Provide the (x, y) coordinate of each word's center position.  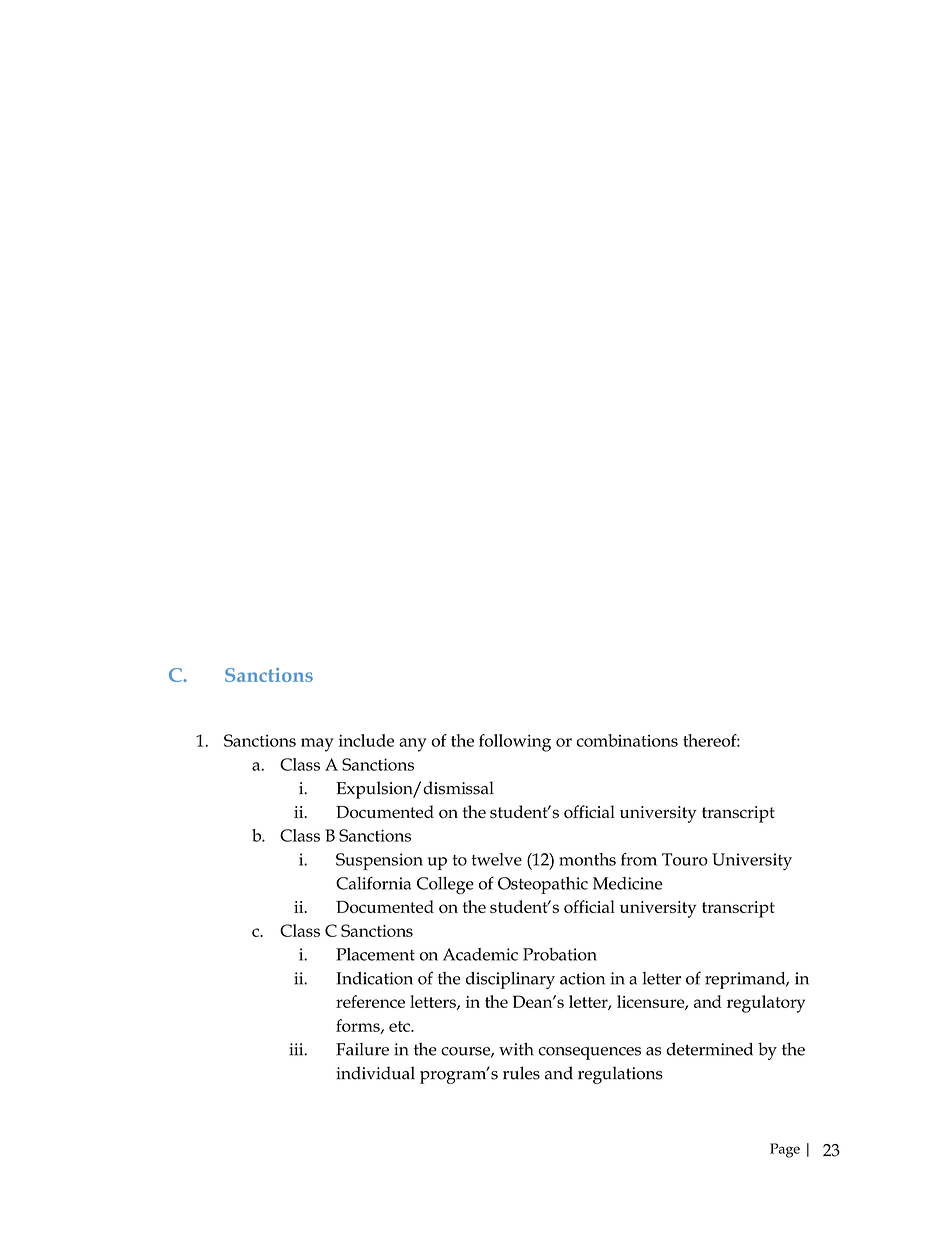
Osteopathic (543, 885)
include (366, 740)
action (582, 978)
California (373, 883)
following (515, 743)
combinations (627, 740)
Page (785, 1150)
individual (375, 1073)
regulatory (766, 1004)
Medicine (627, 883)
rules (521, 1073)
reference (370, 1001)
